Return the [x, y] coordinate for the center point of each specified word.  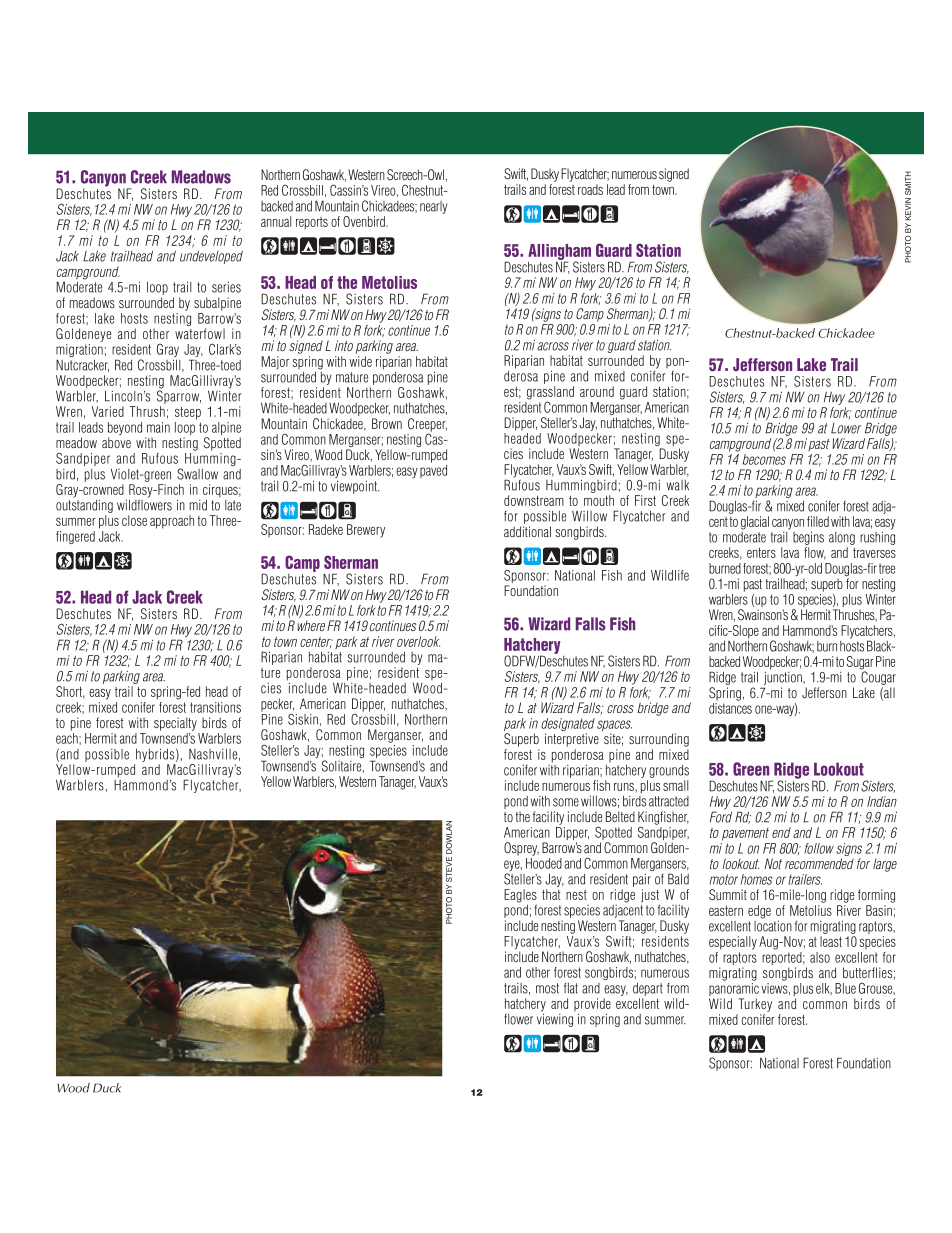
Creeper [427, 426]
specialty [175, 724]
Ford [721, 816]
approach [172, 522]
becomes [764, 459]
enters [761, 553]
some [566, 802]
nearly [433, 207]
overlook [418, 641]
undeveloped [211, 257]
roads [590, 189]
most [547, 988]
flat [571, 988]
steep [188, 413]
